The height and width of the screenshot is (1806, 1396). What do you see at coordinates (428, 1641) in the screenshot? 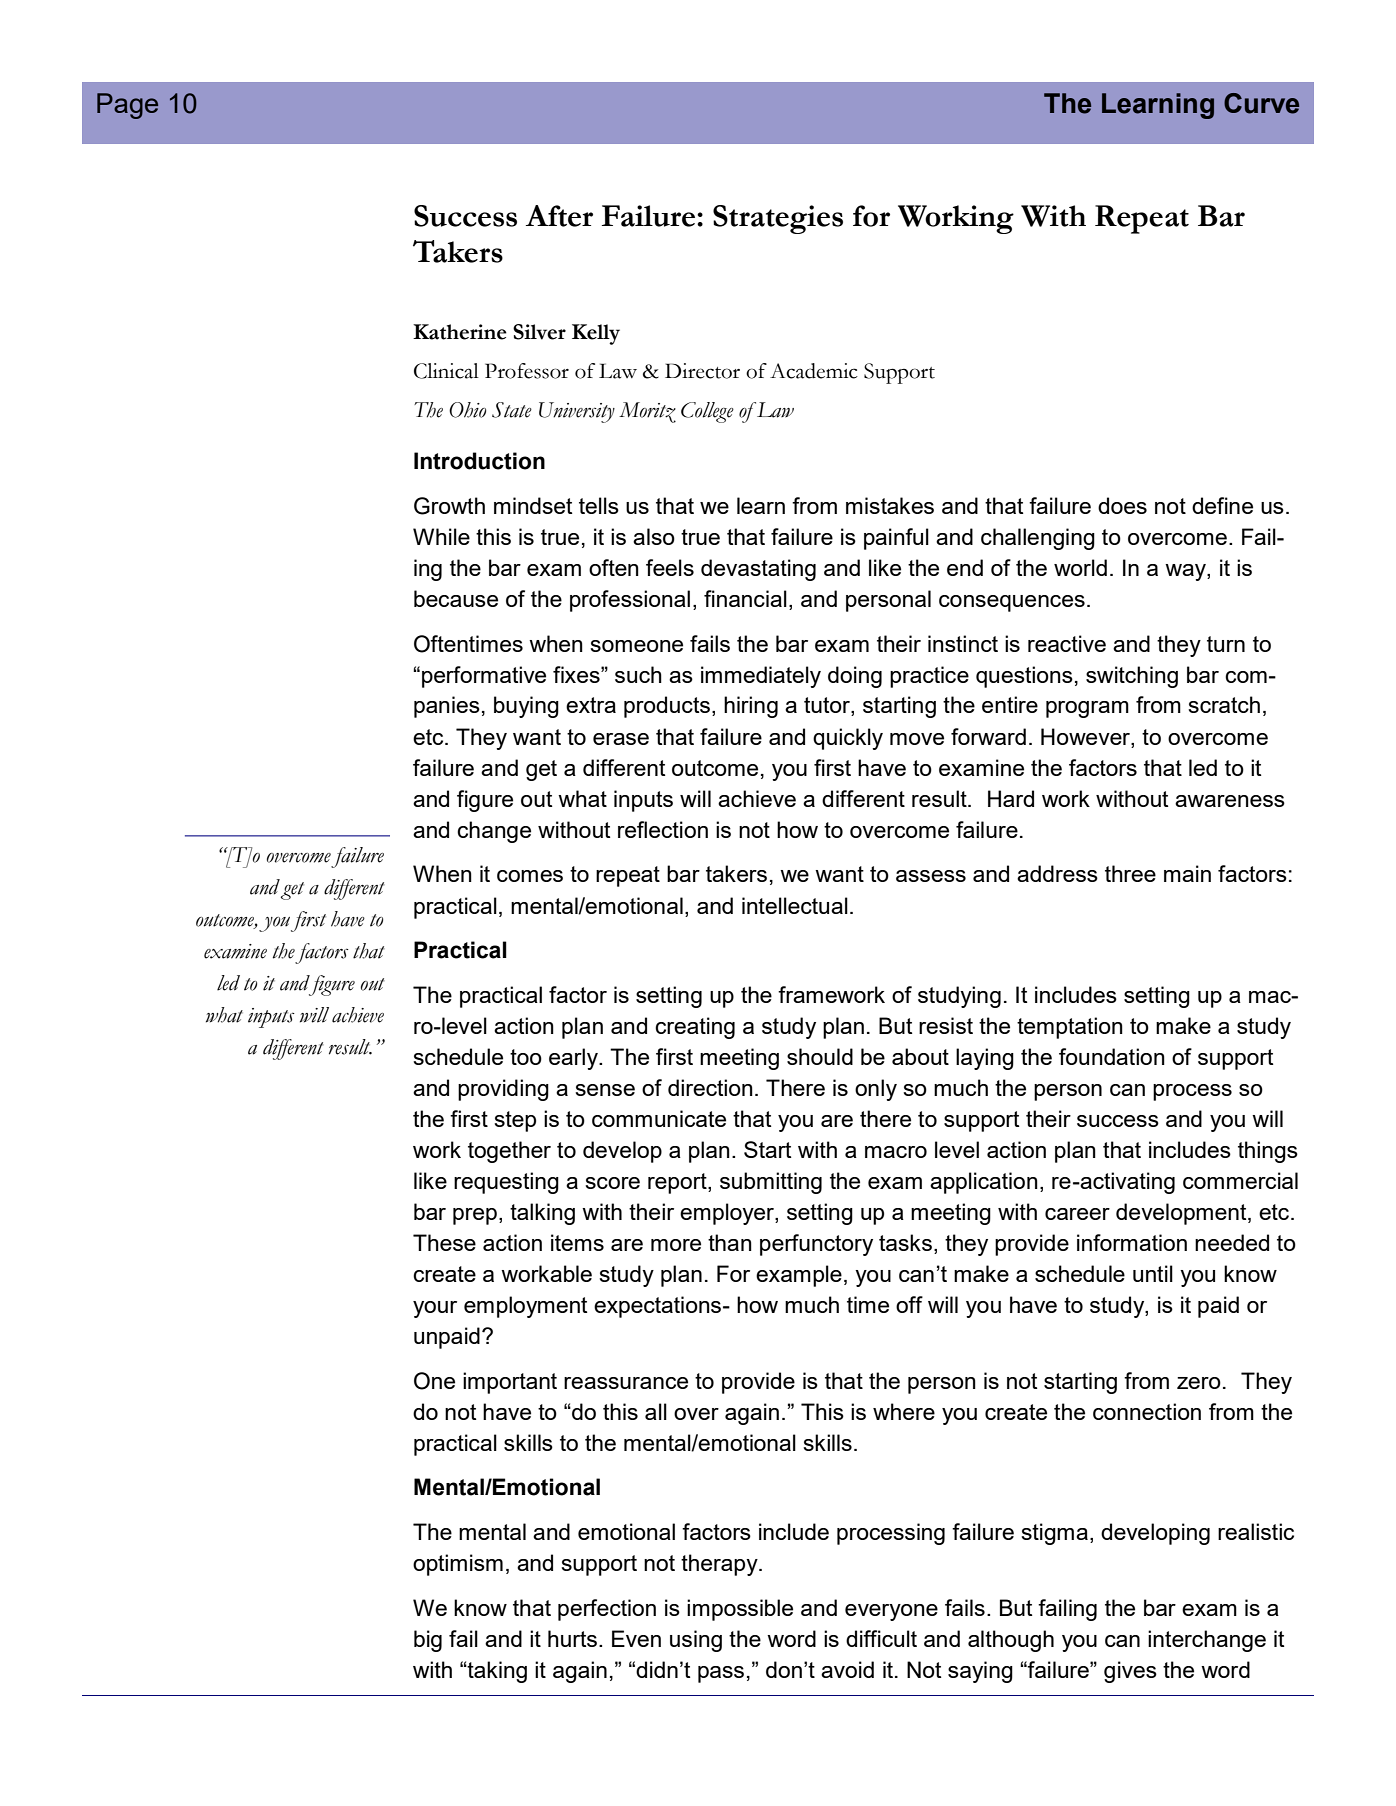
I see `big` at bounding box center [428, 1641].
